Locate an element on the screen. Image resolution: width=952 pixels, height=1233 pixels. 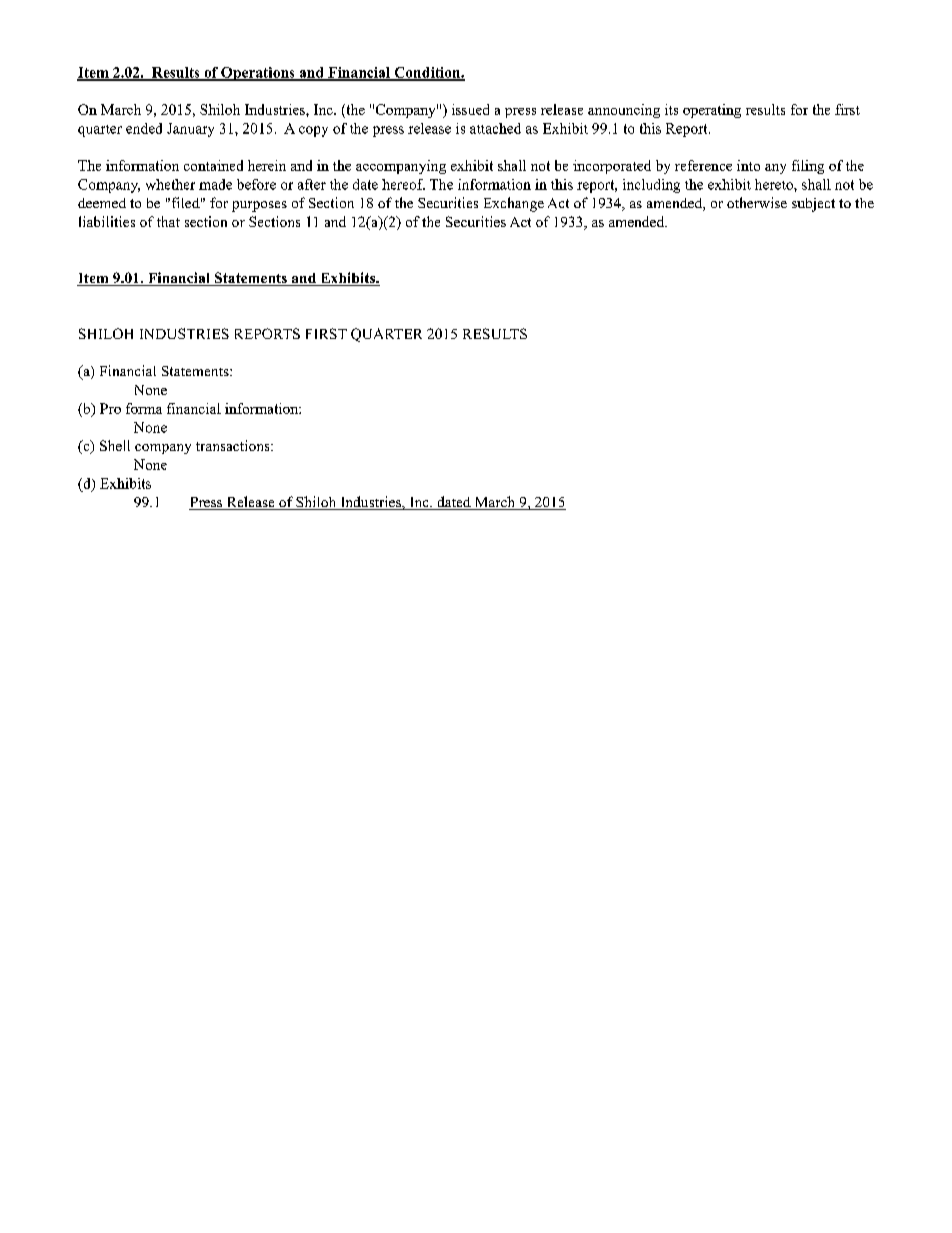
Shell is located at coordinates (115, 445).
